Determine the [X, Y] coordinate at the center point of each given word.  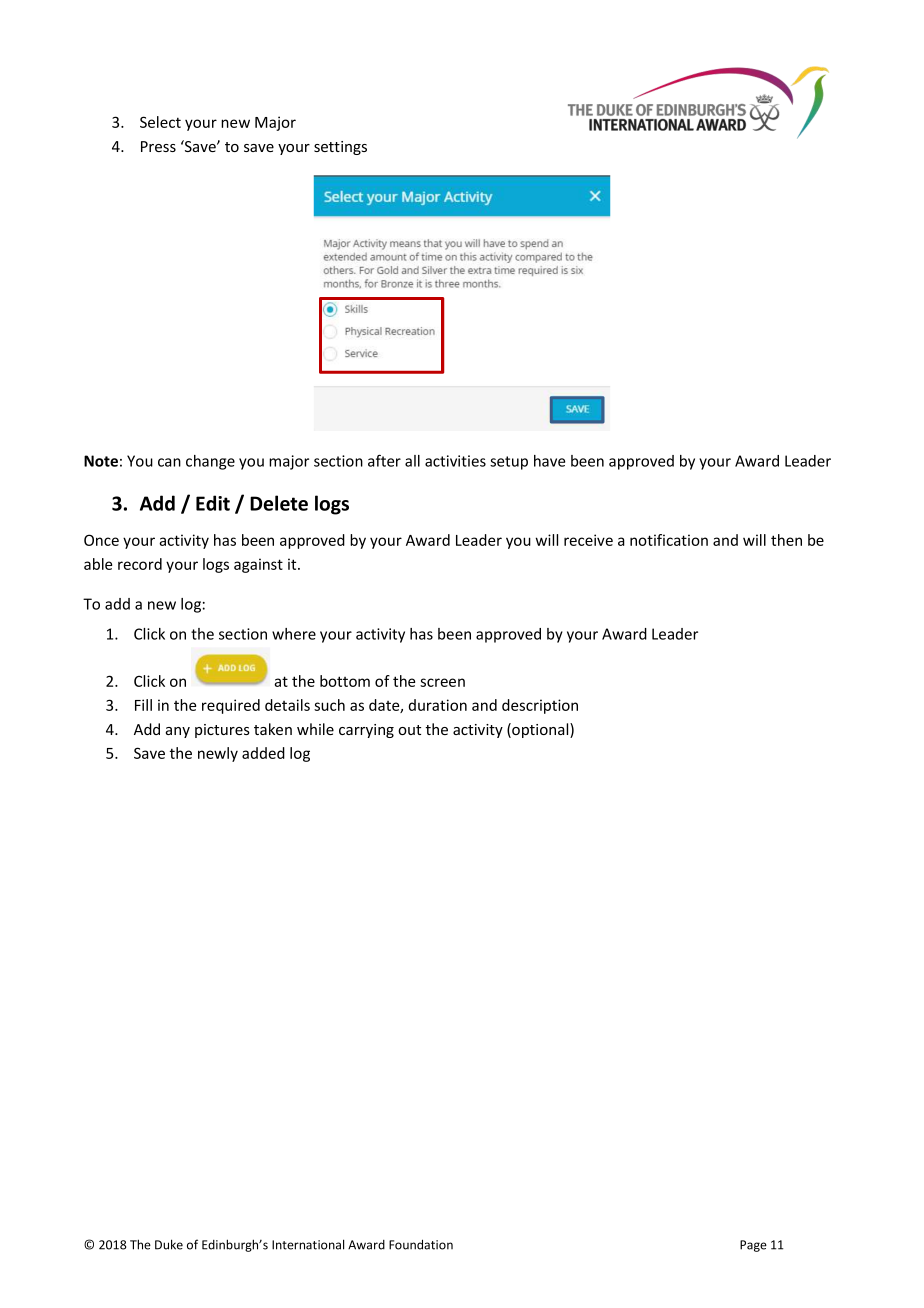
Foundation [421, 1244]
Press [158, 146]
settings [340, 148]
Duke [169, 1244]
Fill [143, 705]
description [540, 706]
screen [442, 682]
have [549, 461]
